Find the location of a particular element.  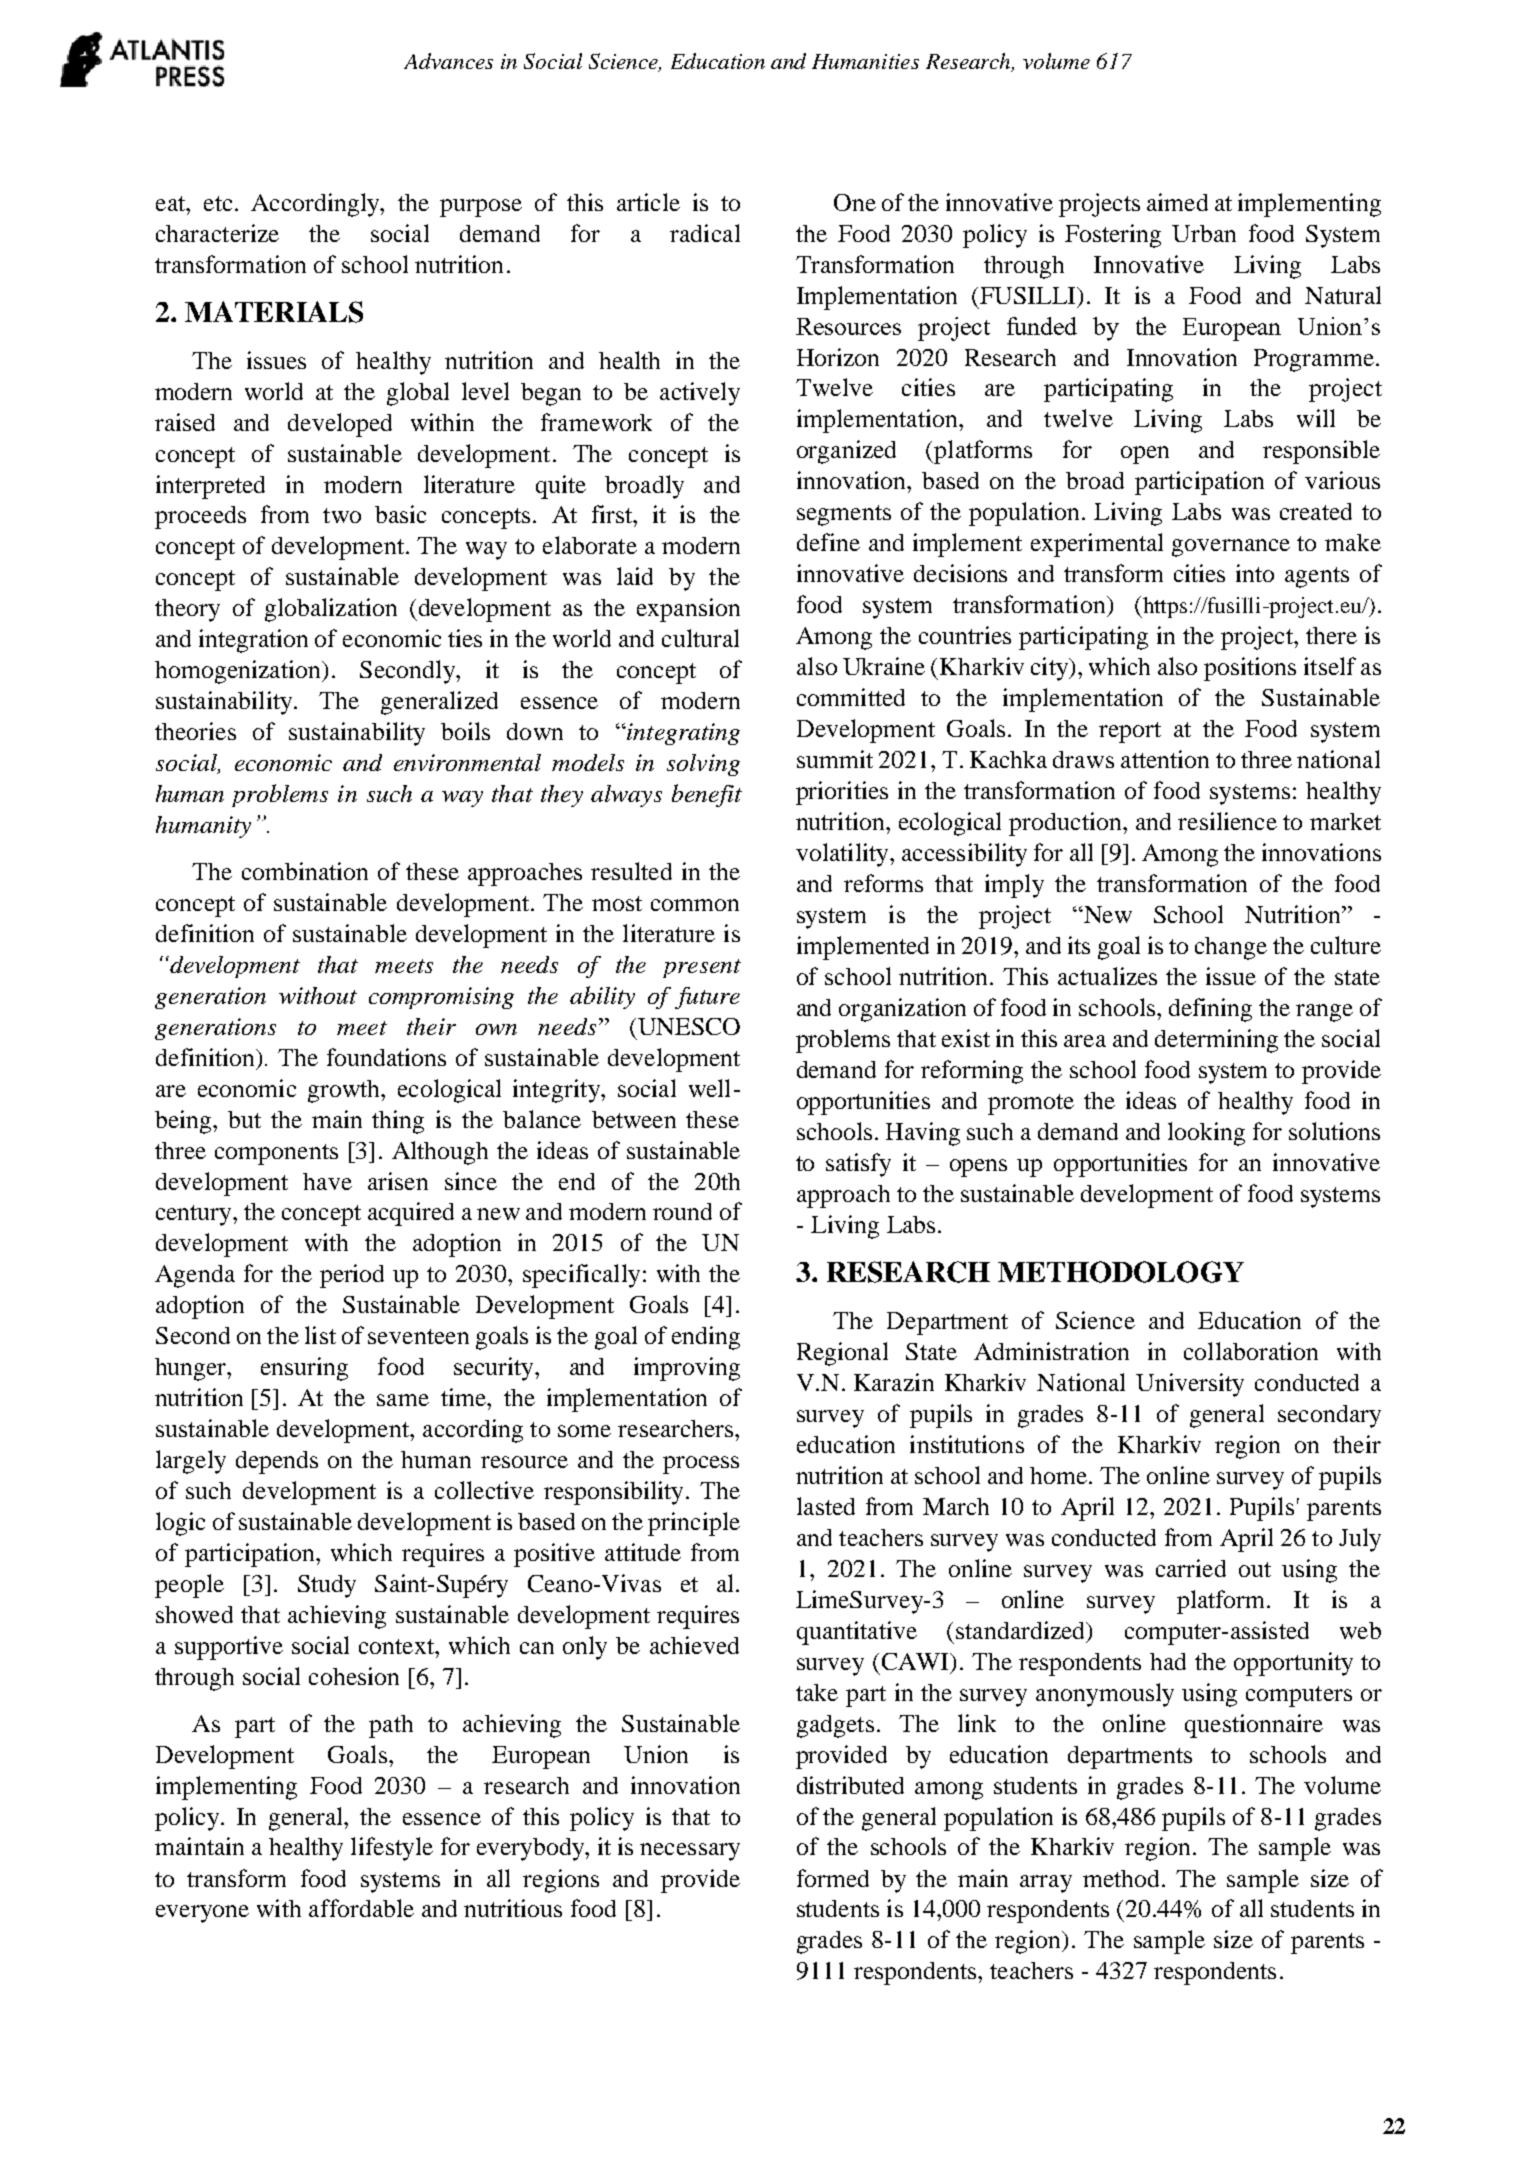

aimed is located at coordinates (1177, 202).
